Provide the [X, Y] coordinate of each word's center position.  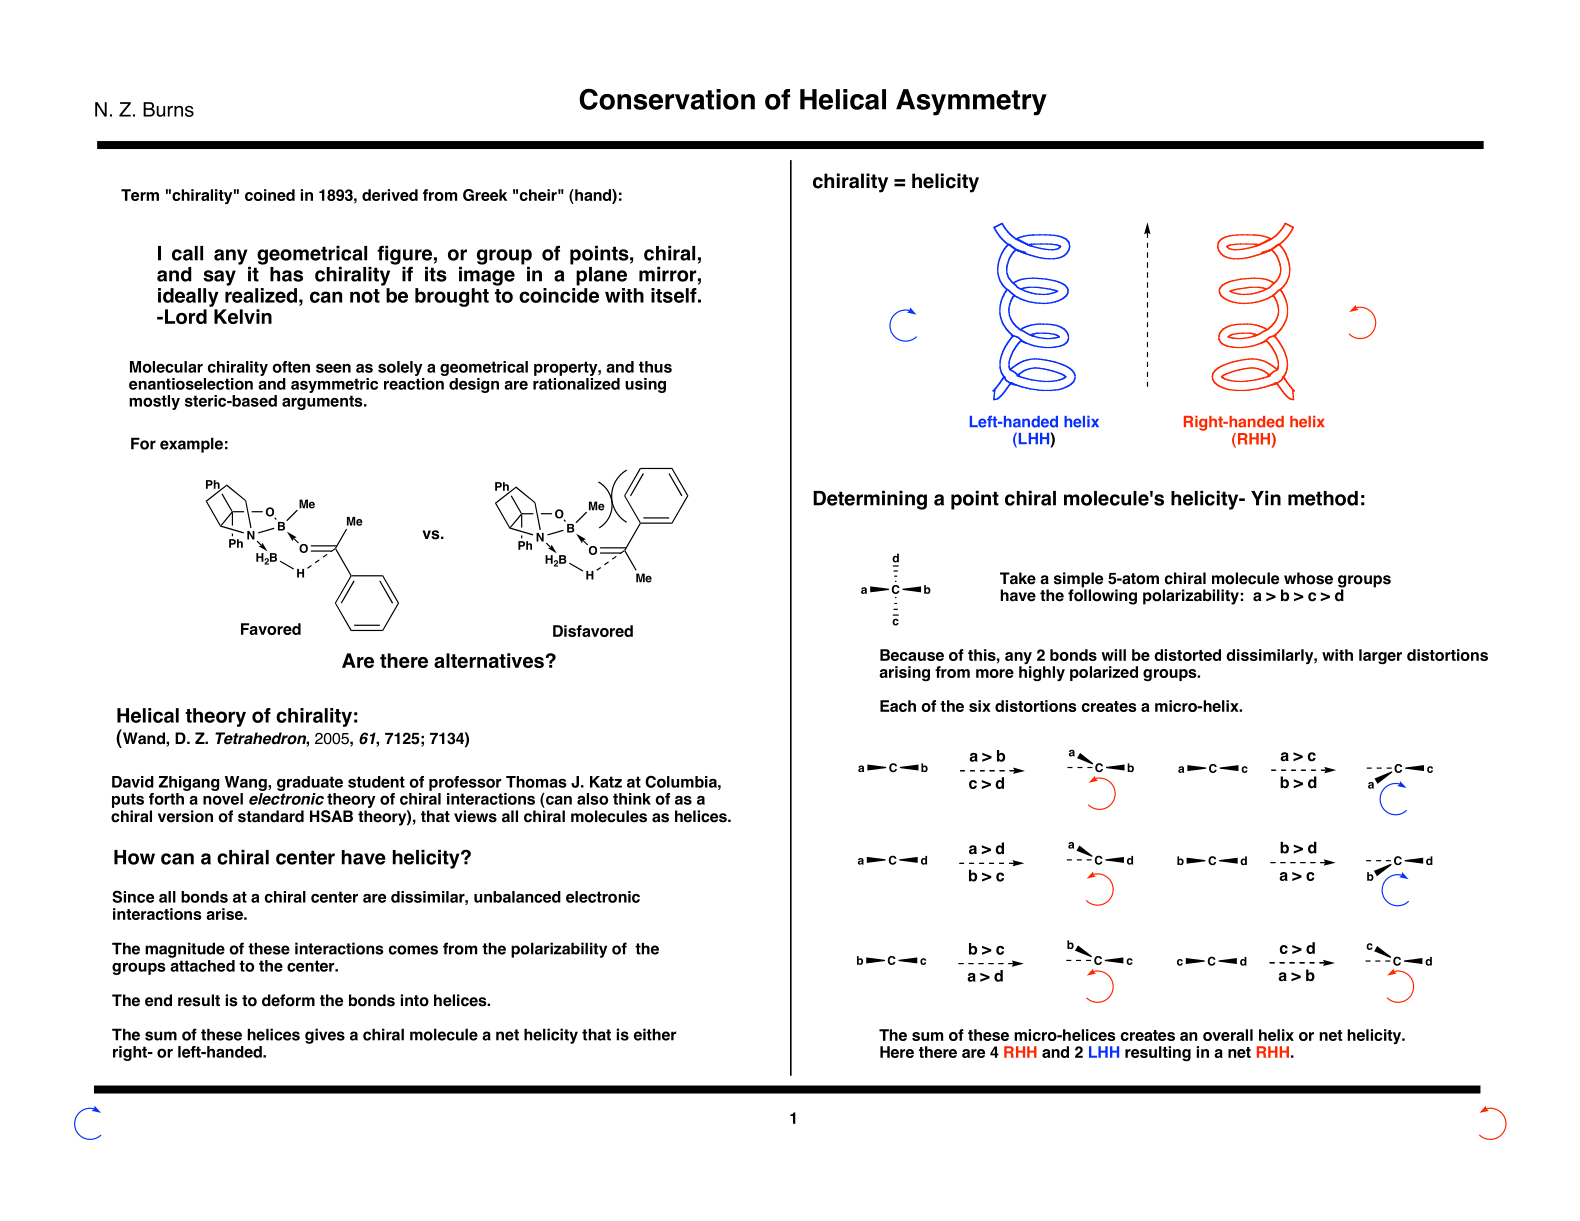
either [655, 1034]
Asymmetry [971, 102]
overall [1228, 1035]
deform [288, 1000]
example [191, 445]
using [645, 385]
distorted [1187, 655]
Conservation [667, 99]
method [1323, 498]
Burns [168, 109]
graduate [310, 783]
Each [898, 706]
